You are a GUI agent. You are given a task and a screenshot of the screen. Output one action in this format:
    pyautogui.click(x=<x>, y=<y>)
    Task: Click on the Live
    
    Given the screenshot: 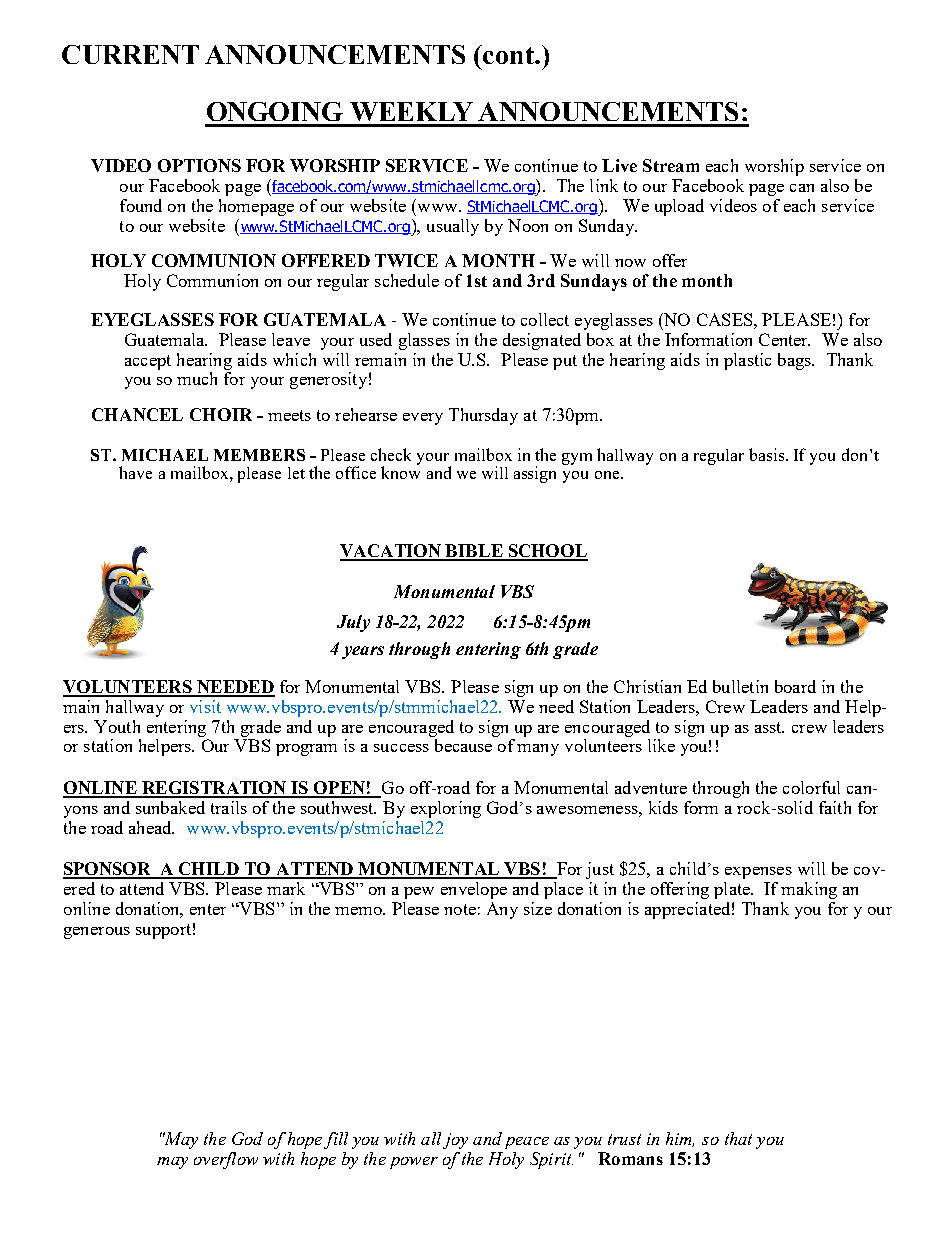 What is the action you would take?
    pyautogui.click(x=619, y=165)
